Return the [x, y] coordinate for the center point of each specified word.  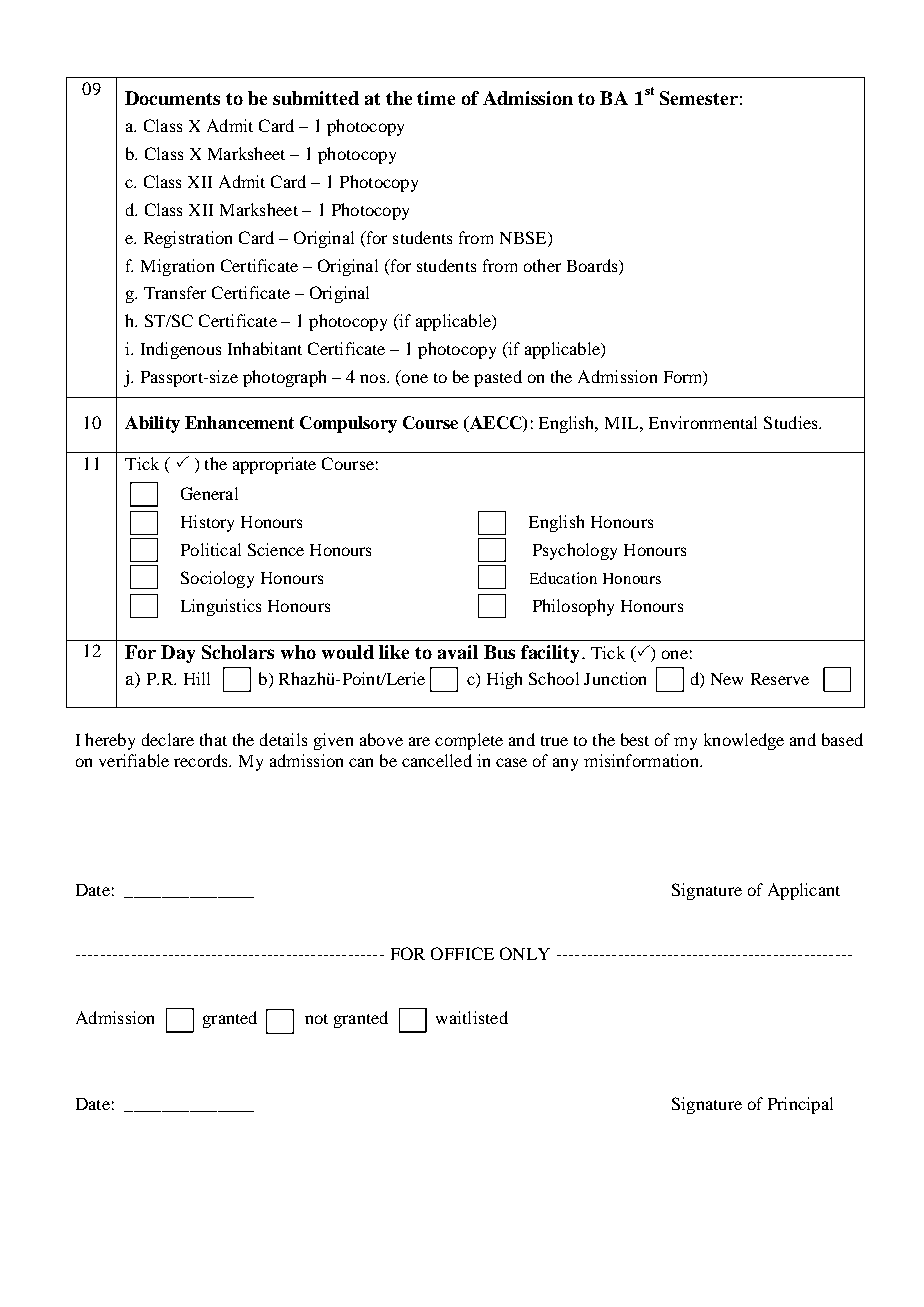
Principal [800, 1105]
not [316, 1019]
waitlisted [472, 1017]
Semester [699, 98]
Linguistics [221, 607]
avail [458, 652]
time [436, 98]
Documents [172, 98]
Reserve [780, 679]
